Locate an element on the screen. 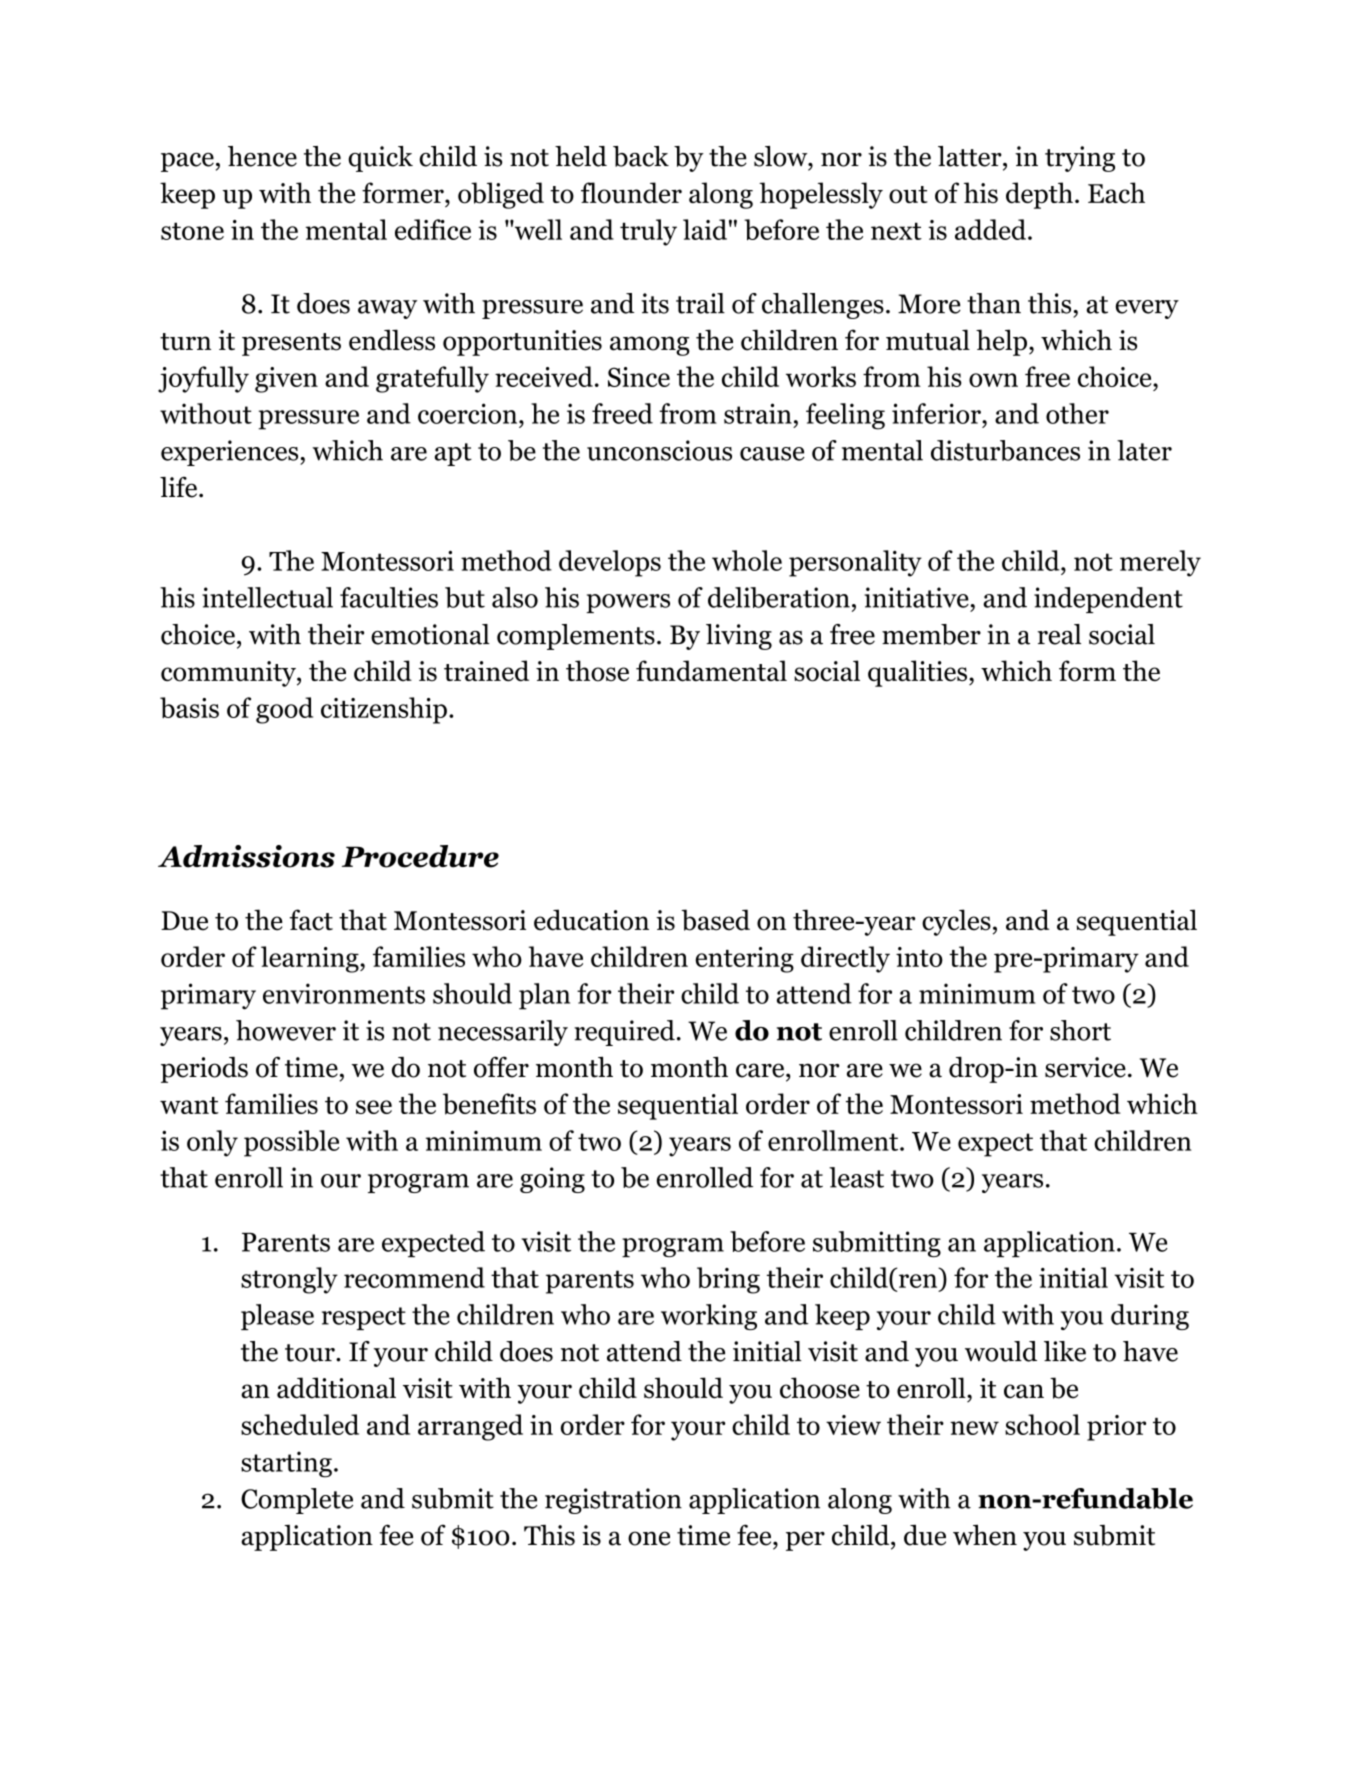  cycles is located at coordinates (956, 922).
